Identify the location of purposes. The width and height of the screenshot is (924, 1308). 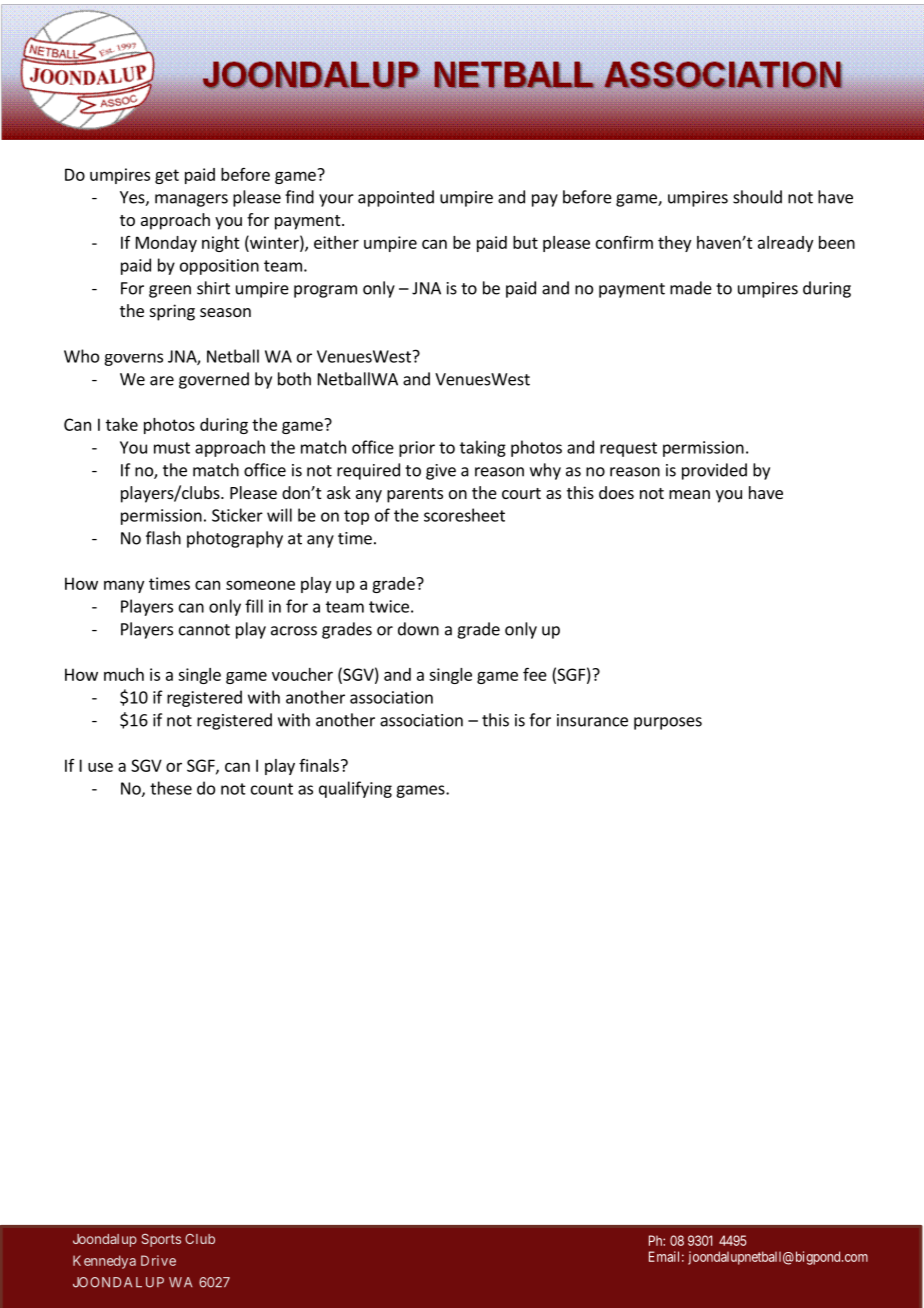
(668, 723).
